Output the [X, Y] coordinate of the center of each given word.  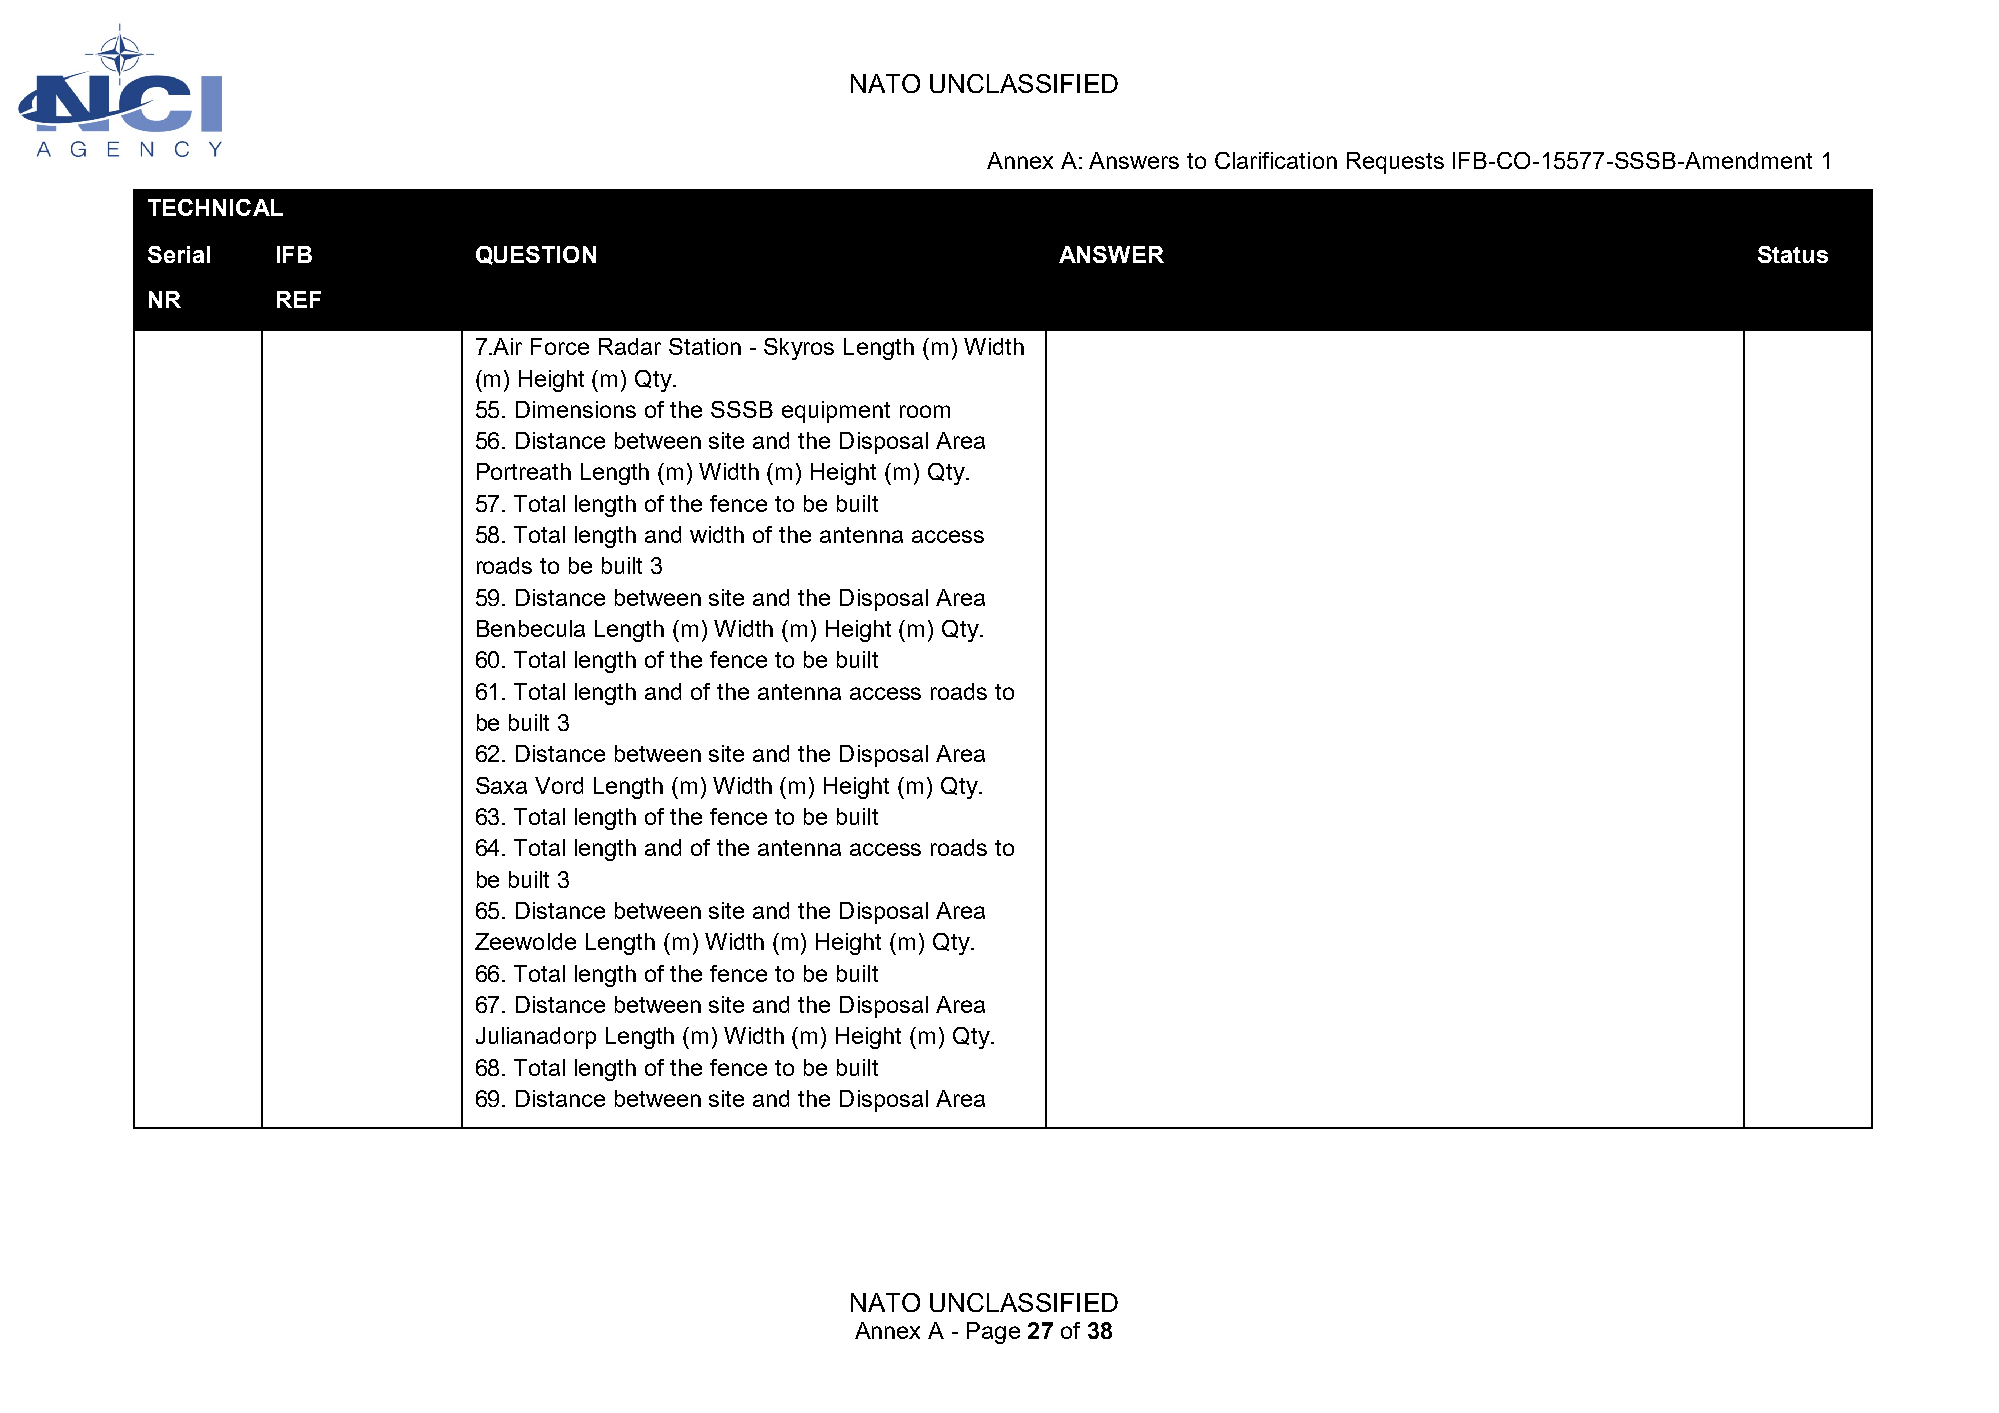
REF [299, 299]
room [925, 411]
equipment [836, 412]
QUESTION [536, 255]
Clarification [1276, 160]
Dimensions [576, 409]
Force [560, 346]
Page [993, 1333]
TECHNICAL [215, 207]
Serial [179, 254]
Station [705, 346]
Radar [630, 346]
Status [1793, 254]
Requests [1395, 163]
